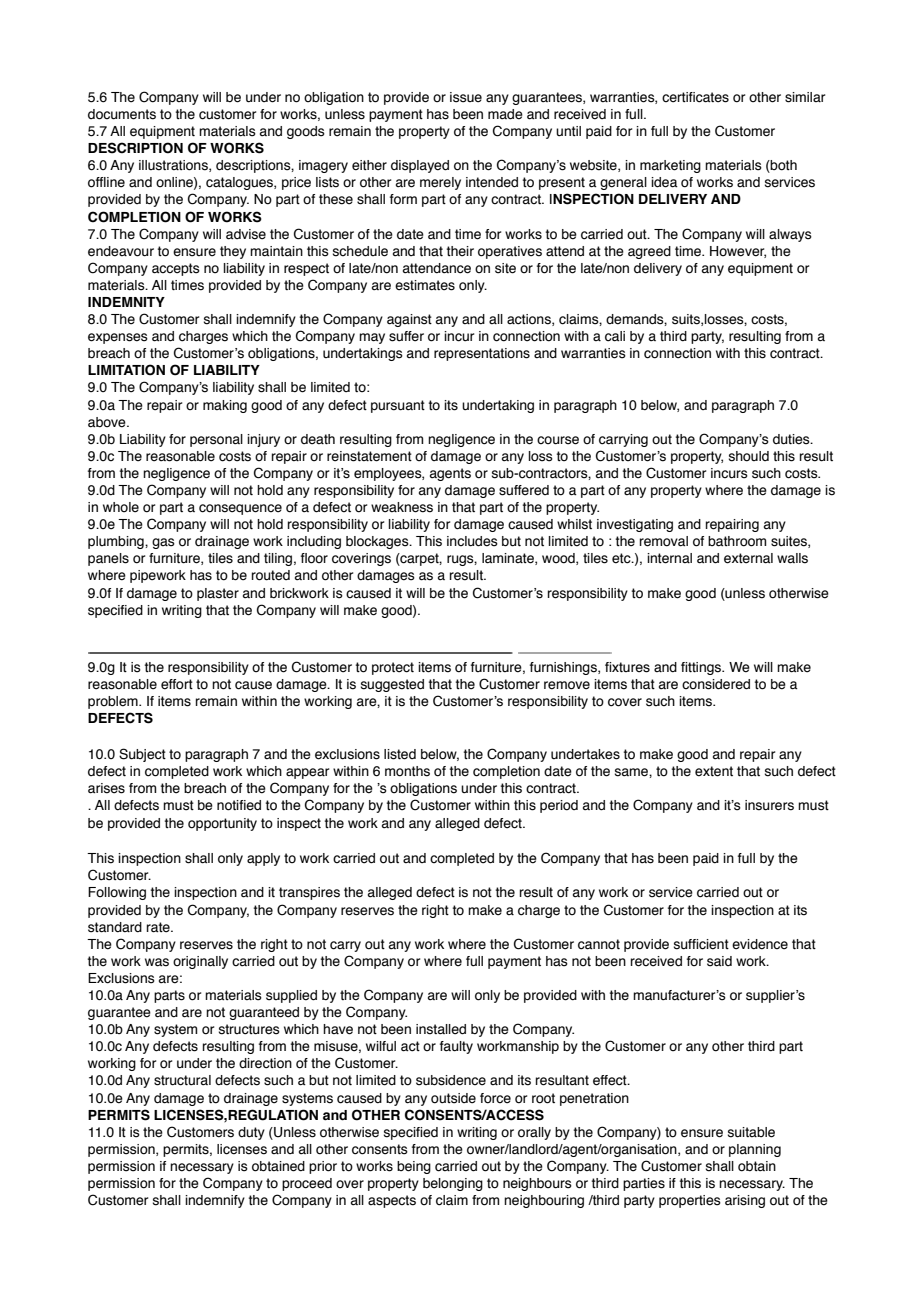 This document has height=1308, width=924. I want to click on opportunity, so click(222, 824).
